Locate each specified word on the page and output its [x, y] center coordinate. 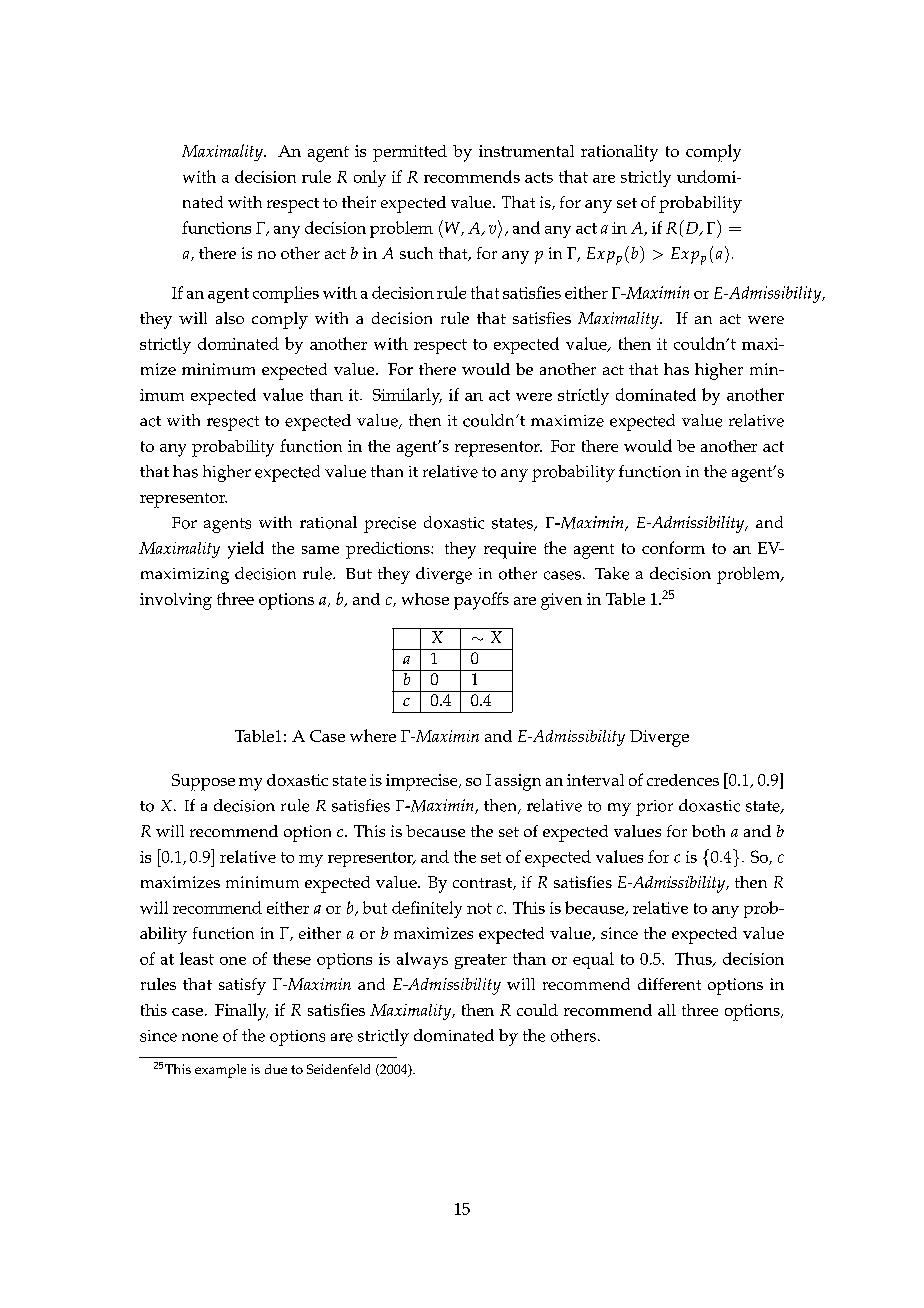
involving [176, 601]
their [359, 202]
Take [612, 573]
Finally [241, 1012]
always [422, 960]
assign [518, 782]
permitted [410, 153]
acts [539, 177]
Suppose [203, 782]
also [230, 318]
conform [673, 547]
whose [425, 599]
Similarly [407, 396]
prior [654, 808]
